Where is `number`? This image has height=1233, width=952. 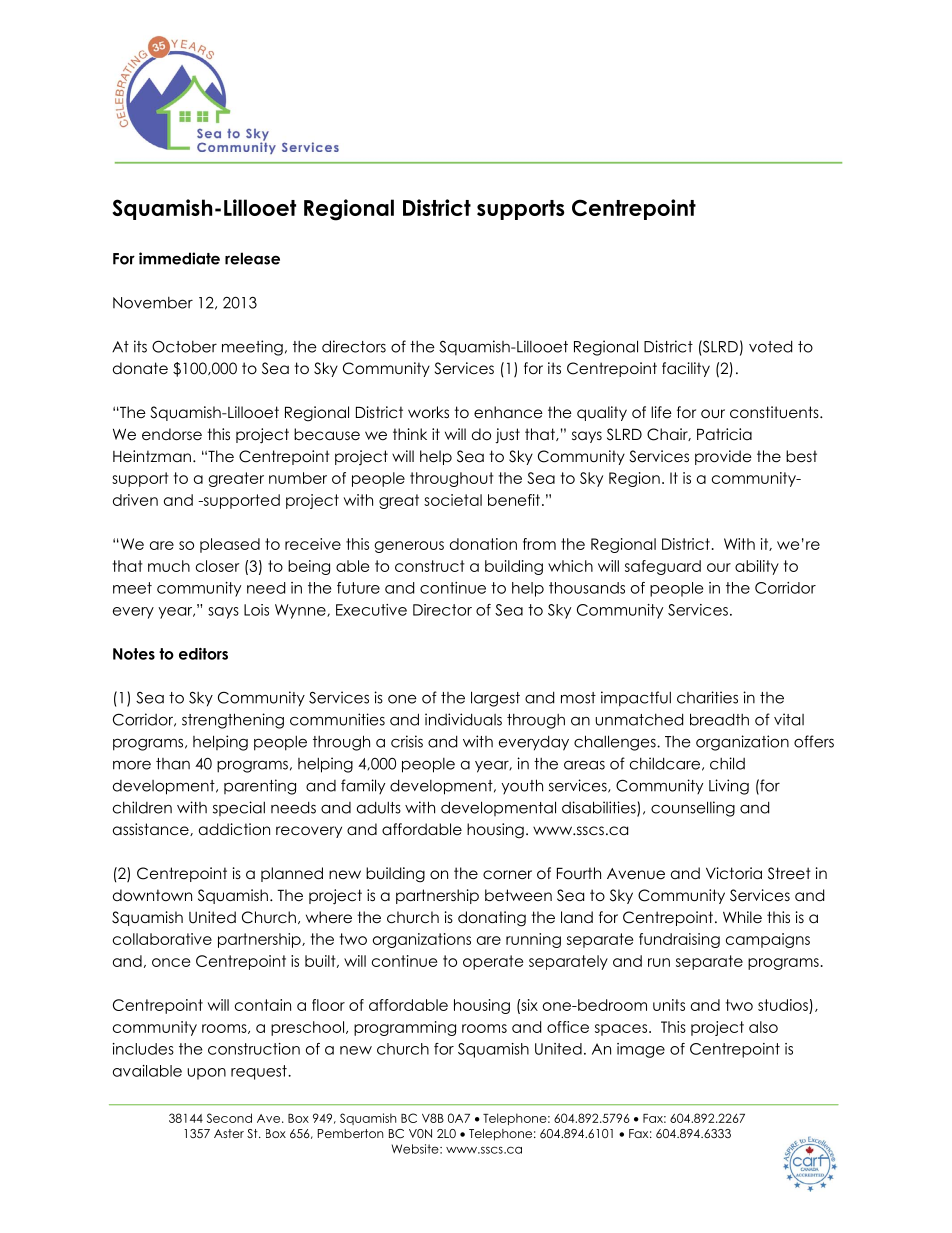 number is located at coordinates (298, 478).
